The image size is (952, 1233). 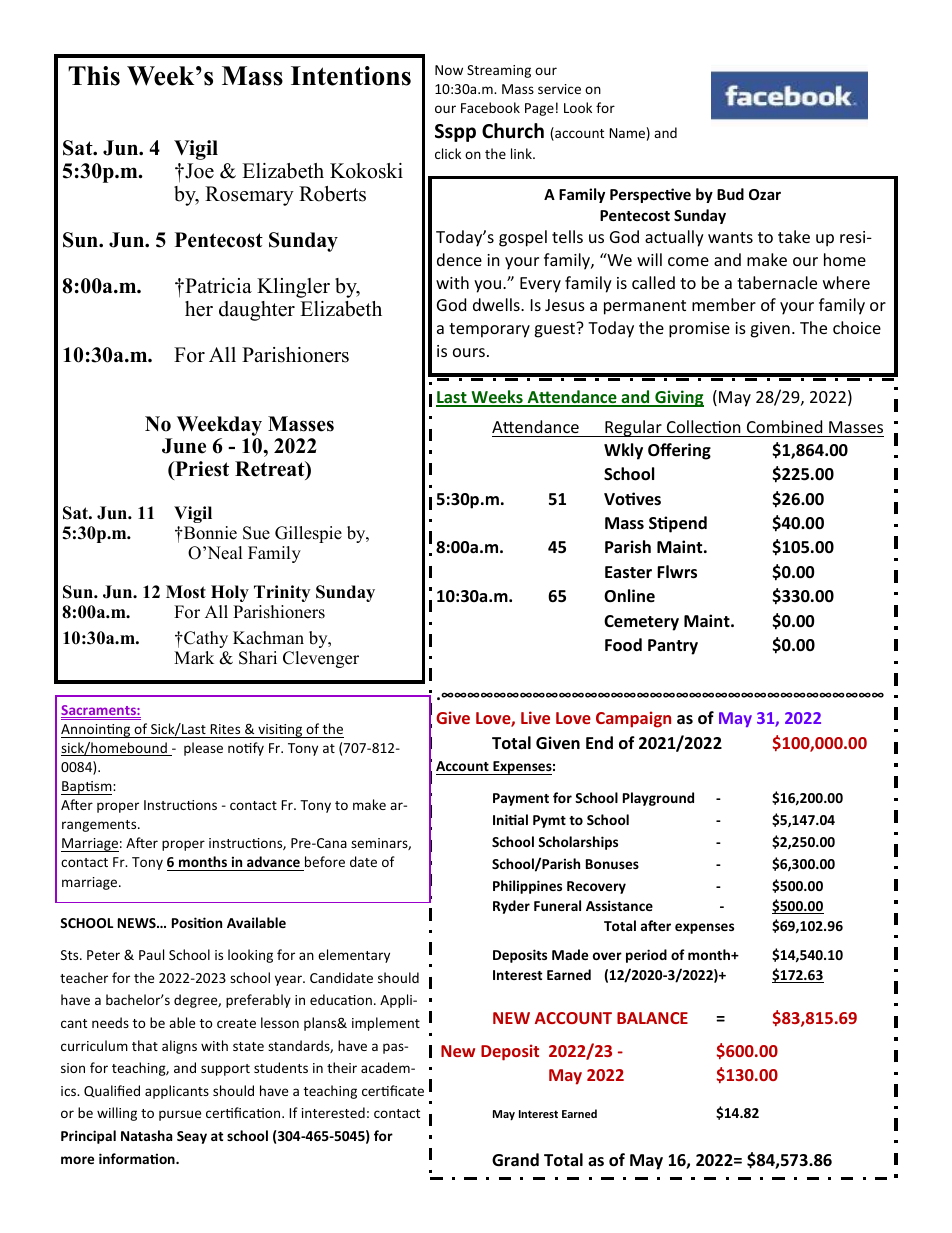 What do you see at coordinates (515, 1159) in the page?
I see `Grand` at bounding box center [515, 1159].
